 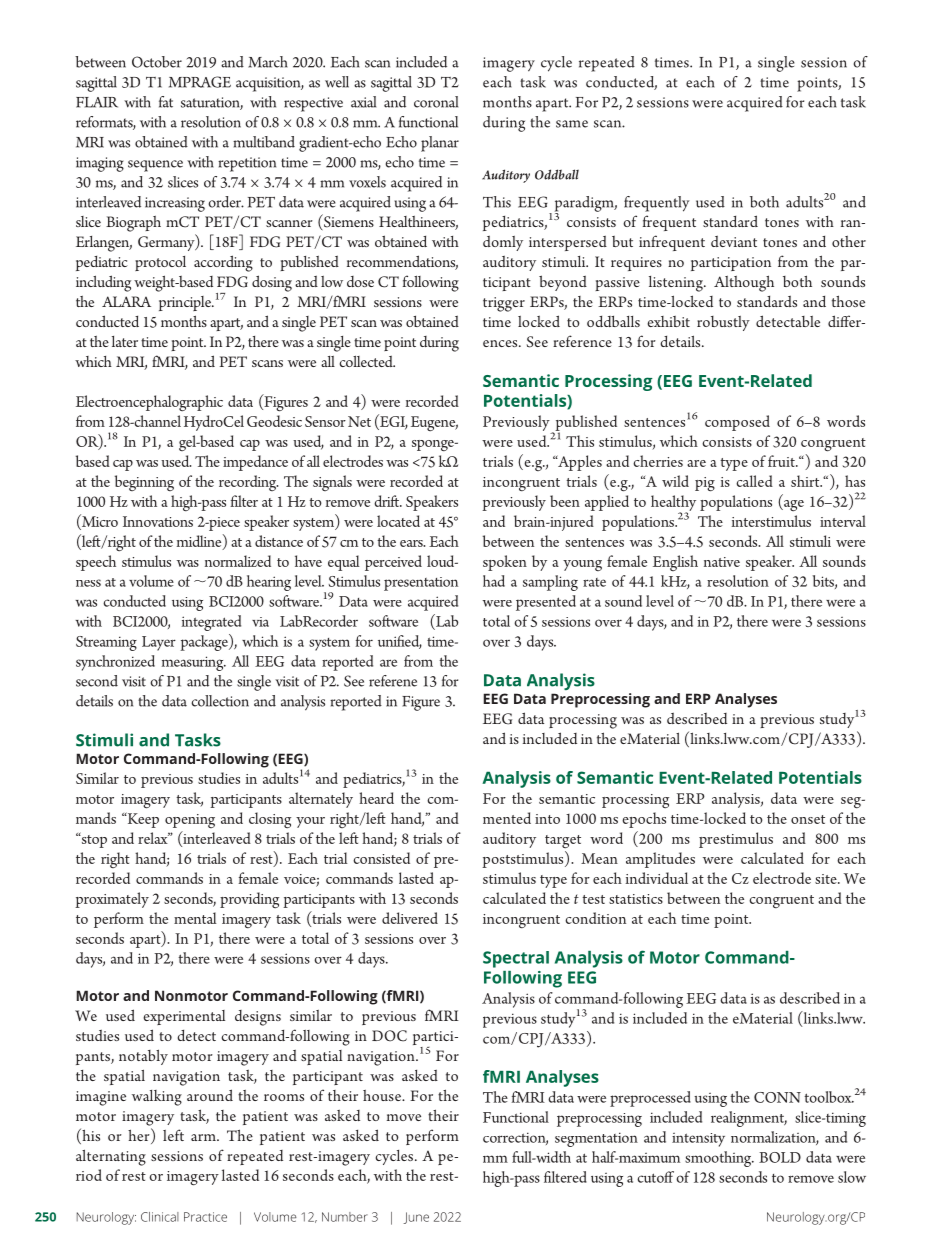 What do you see at coordinates (504, 304) in the image?
I see `trigger` at bounding box center [504, 304].
